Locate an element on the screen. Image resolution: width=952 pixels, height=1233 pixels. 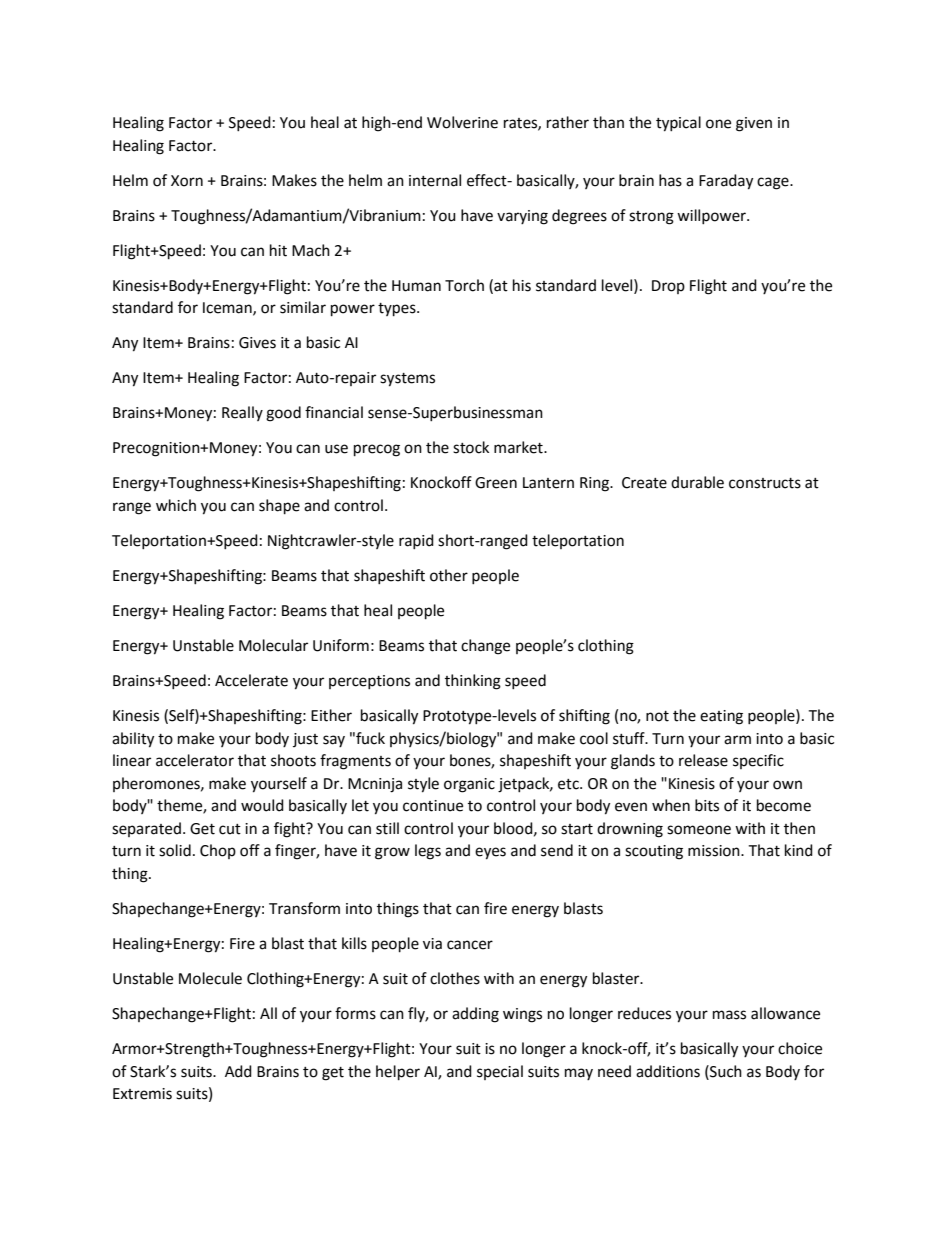
internal is located at coordinates (435, 180).
